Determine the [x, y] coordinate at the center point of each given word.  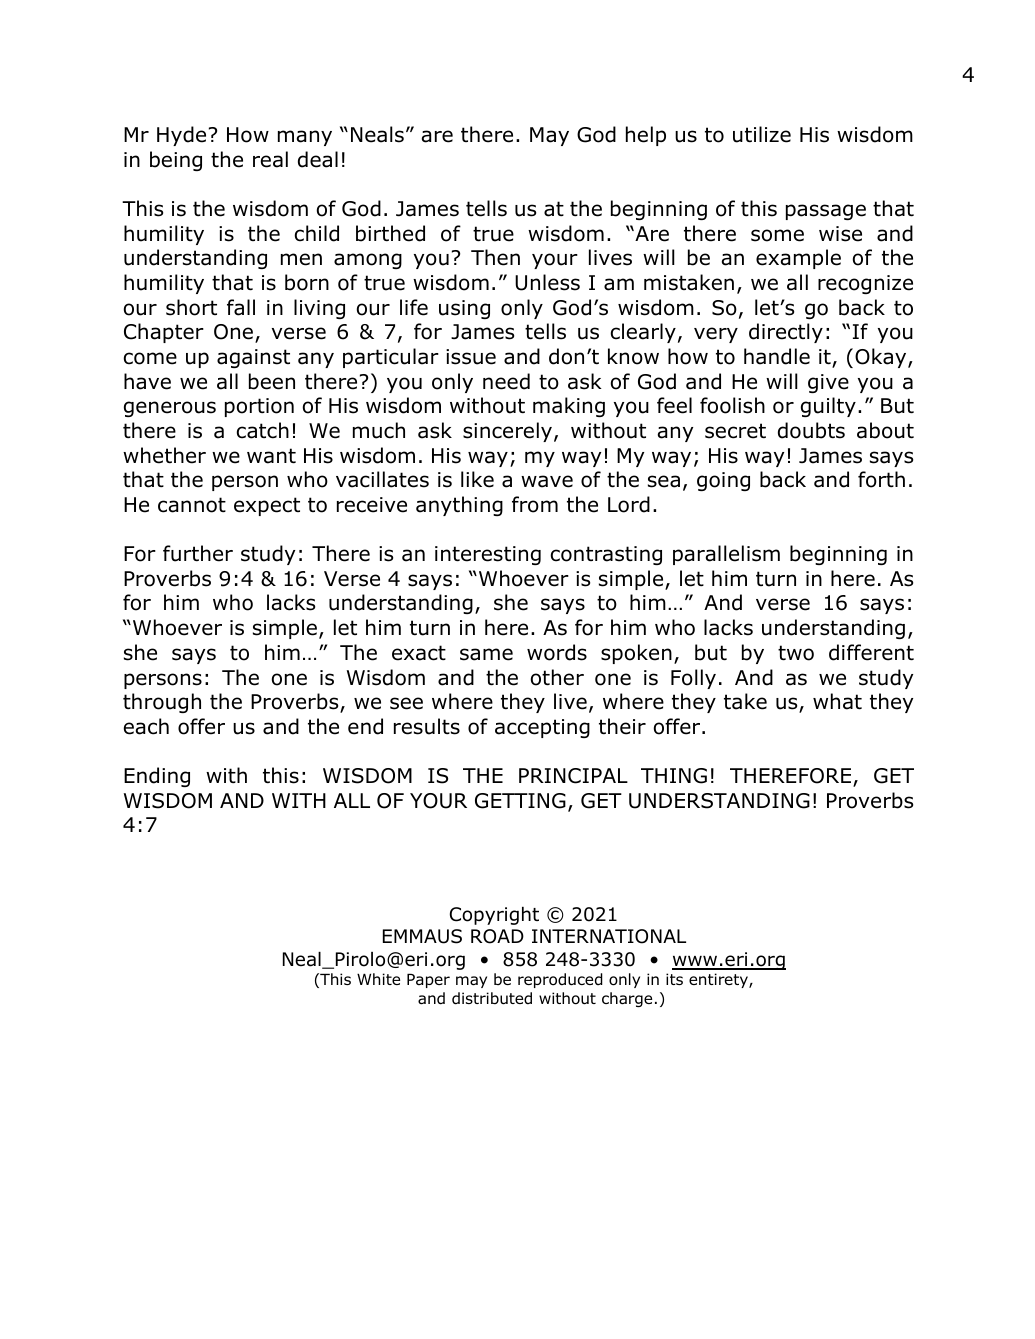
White [378, 979]
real [270, 159]
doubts [811, 430]
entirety [719, 980]
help [646, 136]
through [162, 703]
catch [263, 430]
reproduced [560, 980]
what [837, 701]
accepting [542, 728]
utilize [762, 134]
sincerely [507, 432]
